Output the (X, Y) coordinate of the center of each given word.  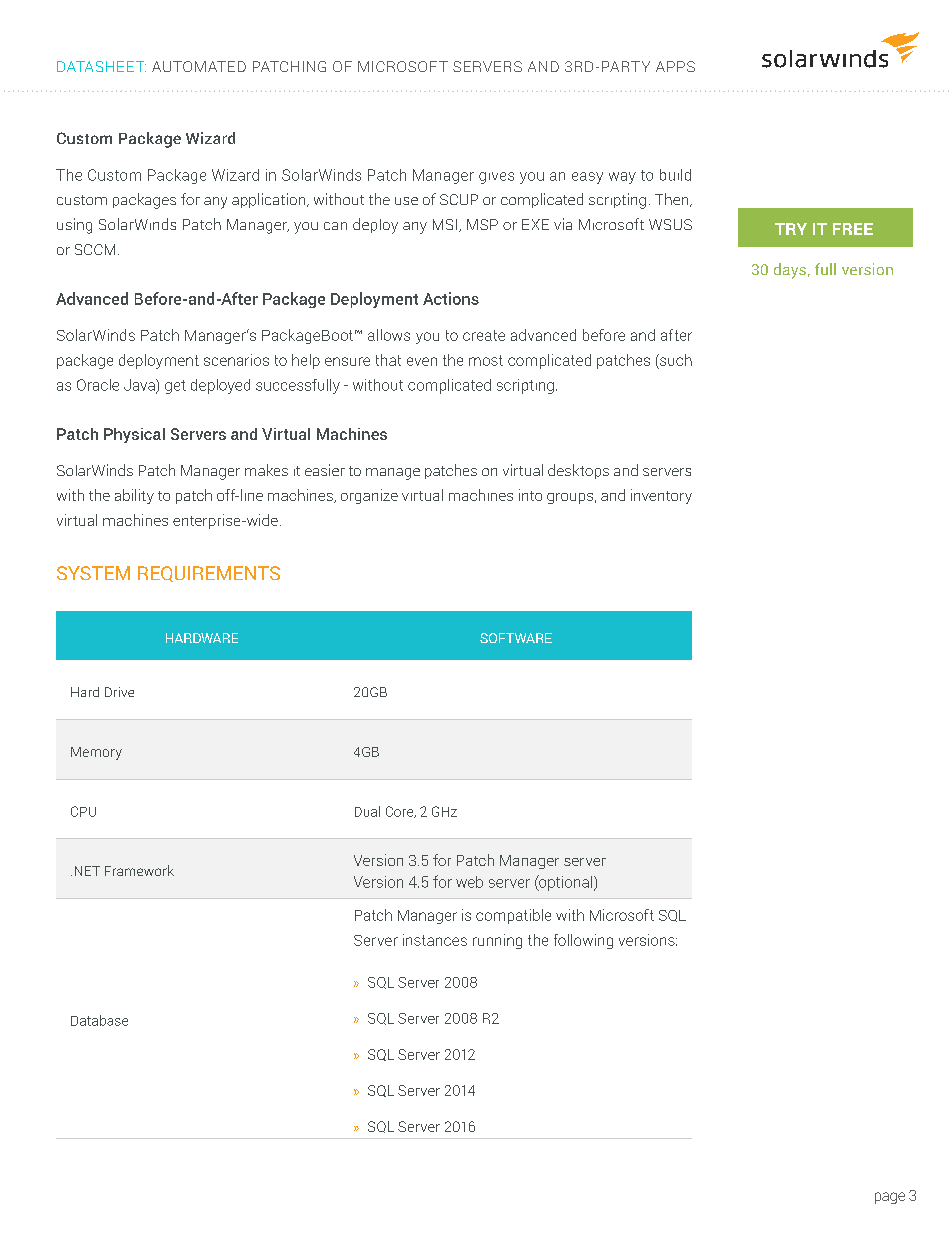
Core (401, 812)
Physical (134, 435)
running (497, 941)
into (530, 495)
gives (496, 178)
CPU (83, 811)
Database (99, 1020)
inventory (661, 496)
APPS (675, 66)
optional (566, 883)
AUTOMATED (199, 66)
